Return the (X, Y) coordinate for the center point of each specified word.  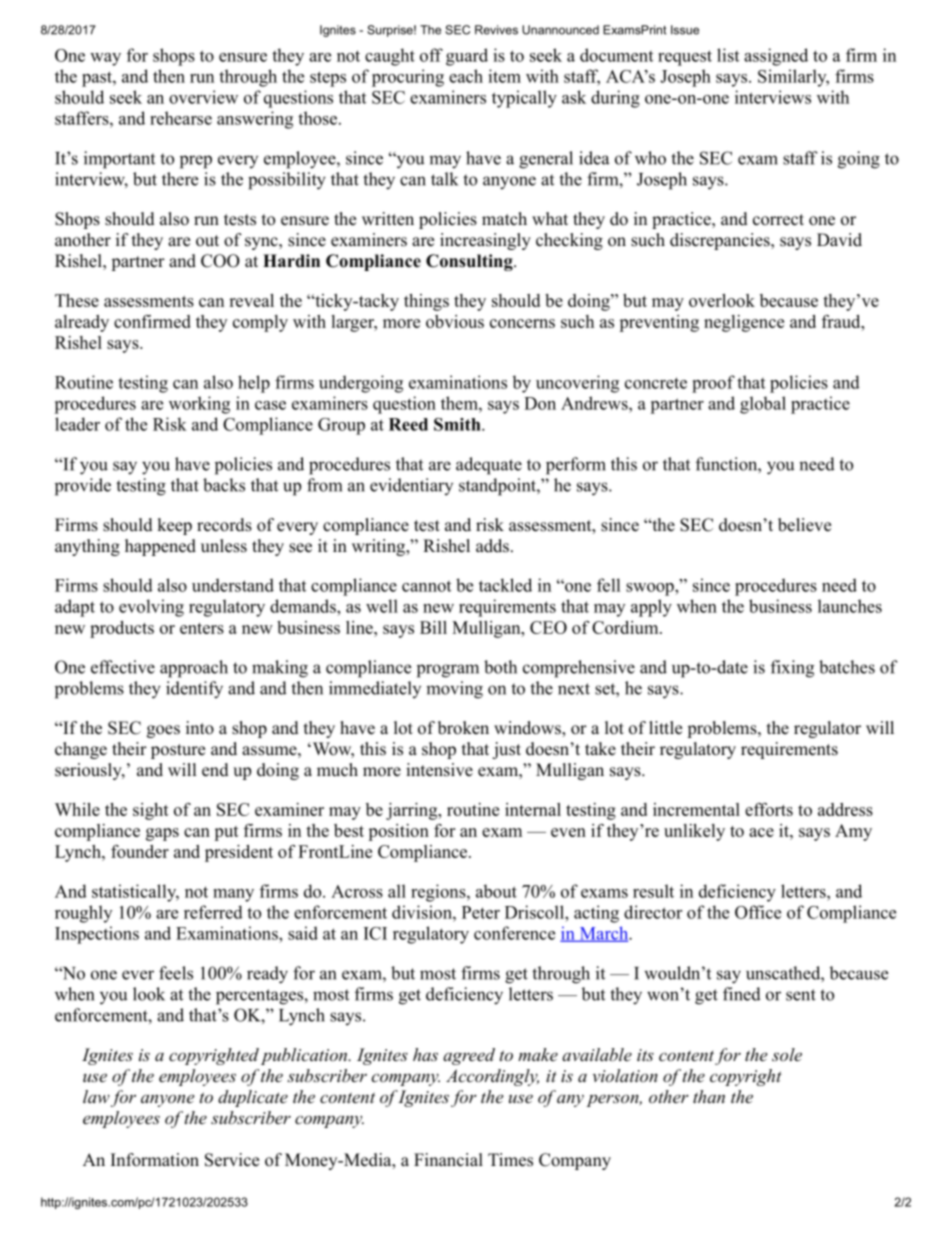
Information (155, 1160)
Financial (448, 1160)
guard (467, 57)
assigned (776, 57)
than (709, 1096)
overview (203, 97)
